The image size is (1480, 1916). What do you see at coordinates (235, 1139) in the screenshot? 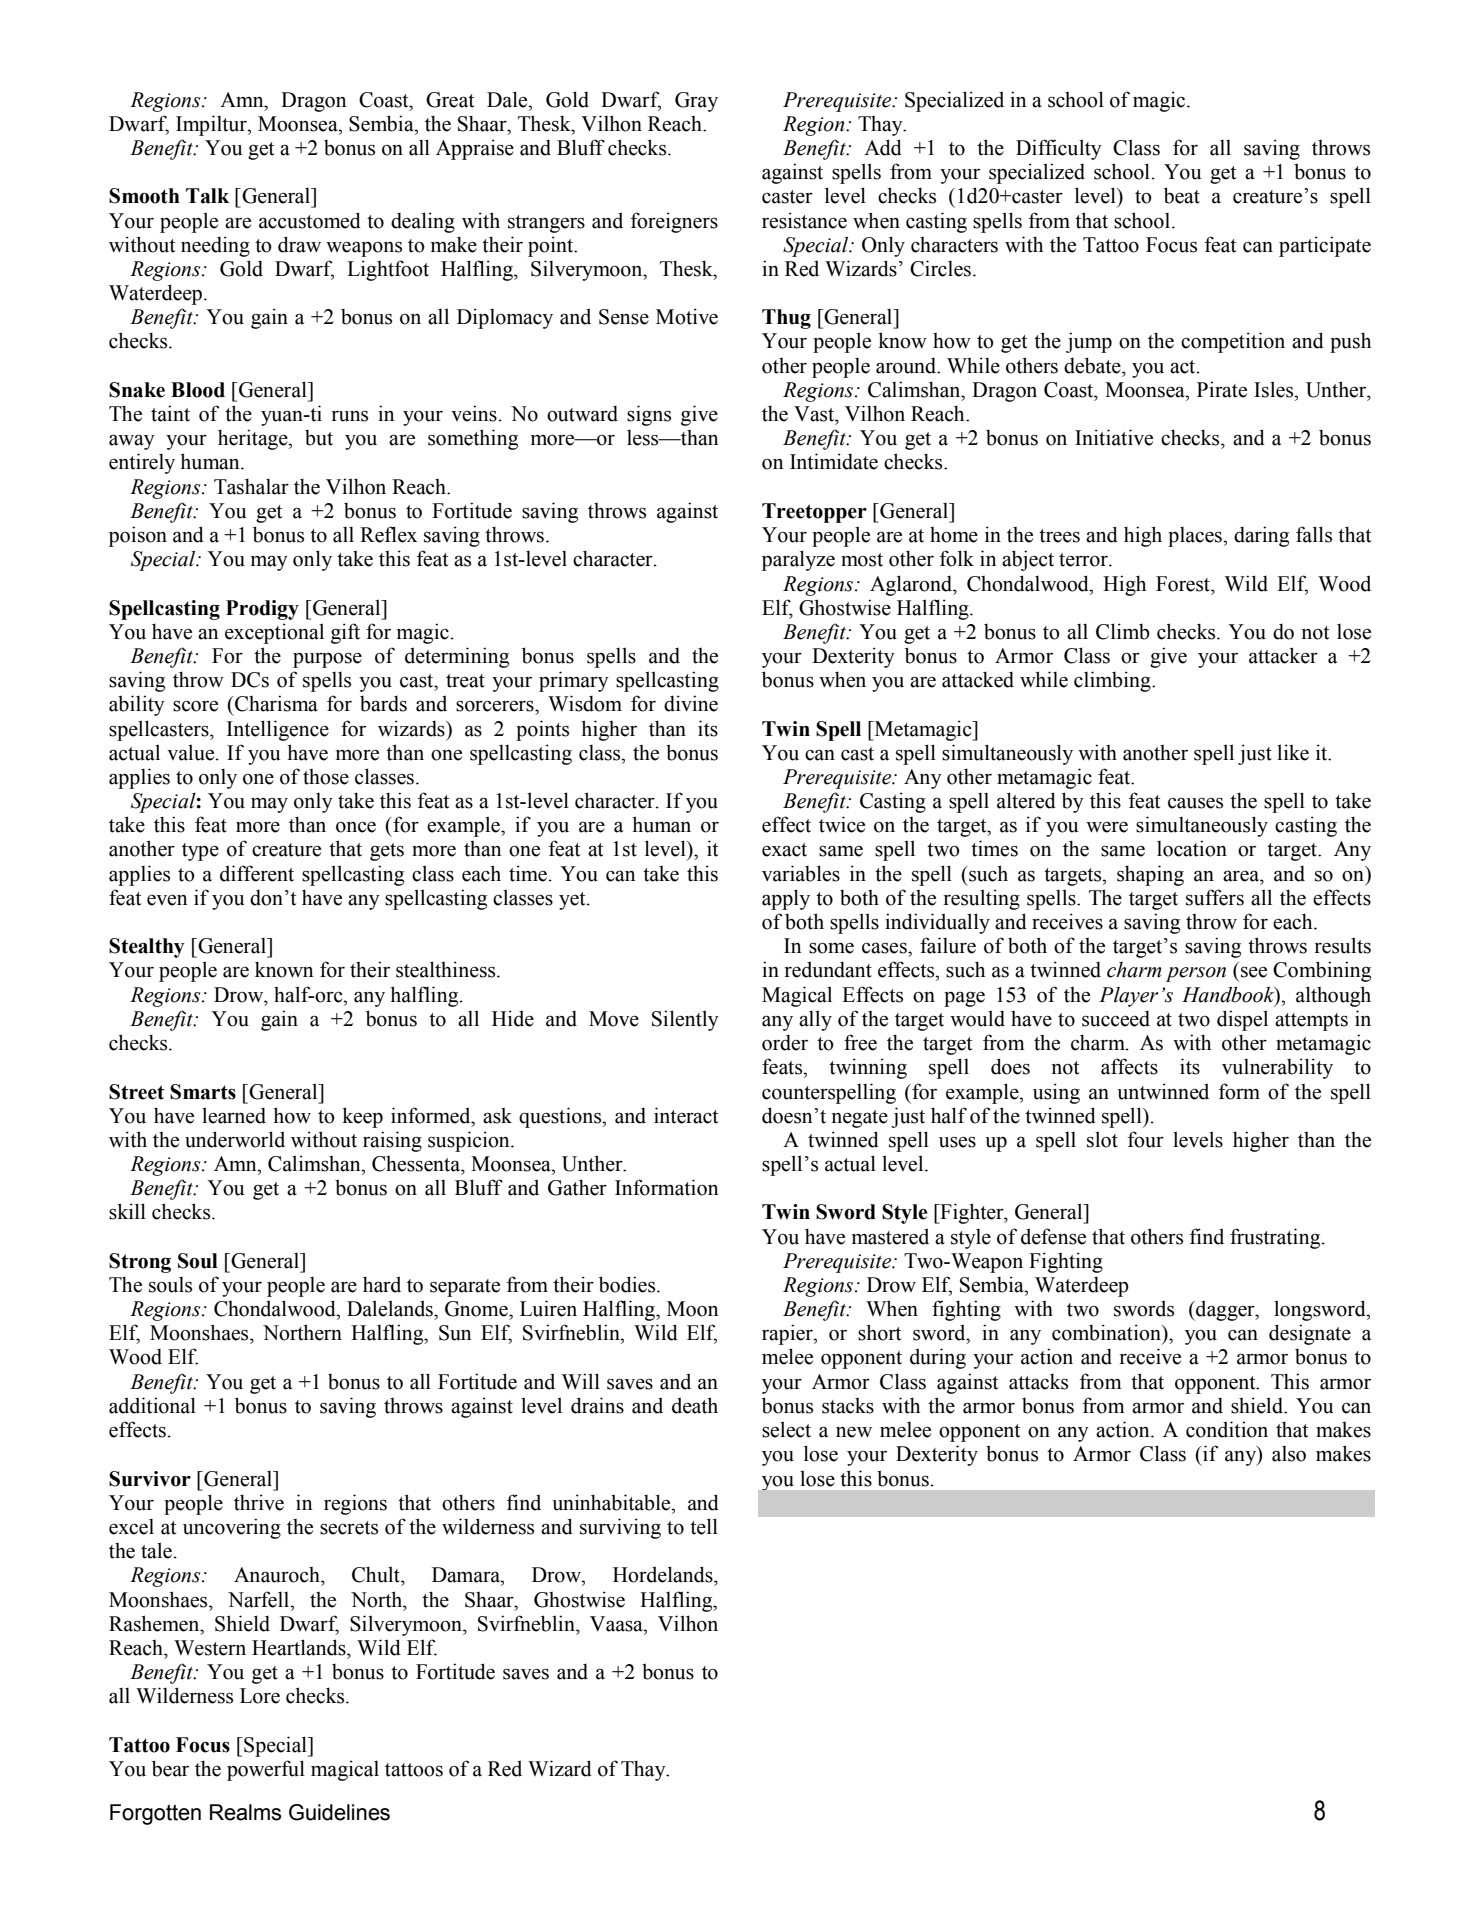
I see `underworld` at bounding box center [235, 1139].
